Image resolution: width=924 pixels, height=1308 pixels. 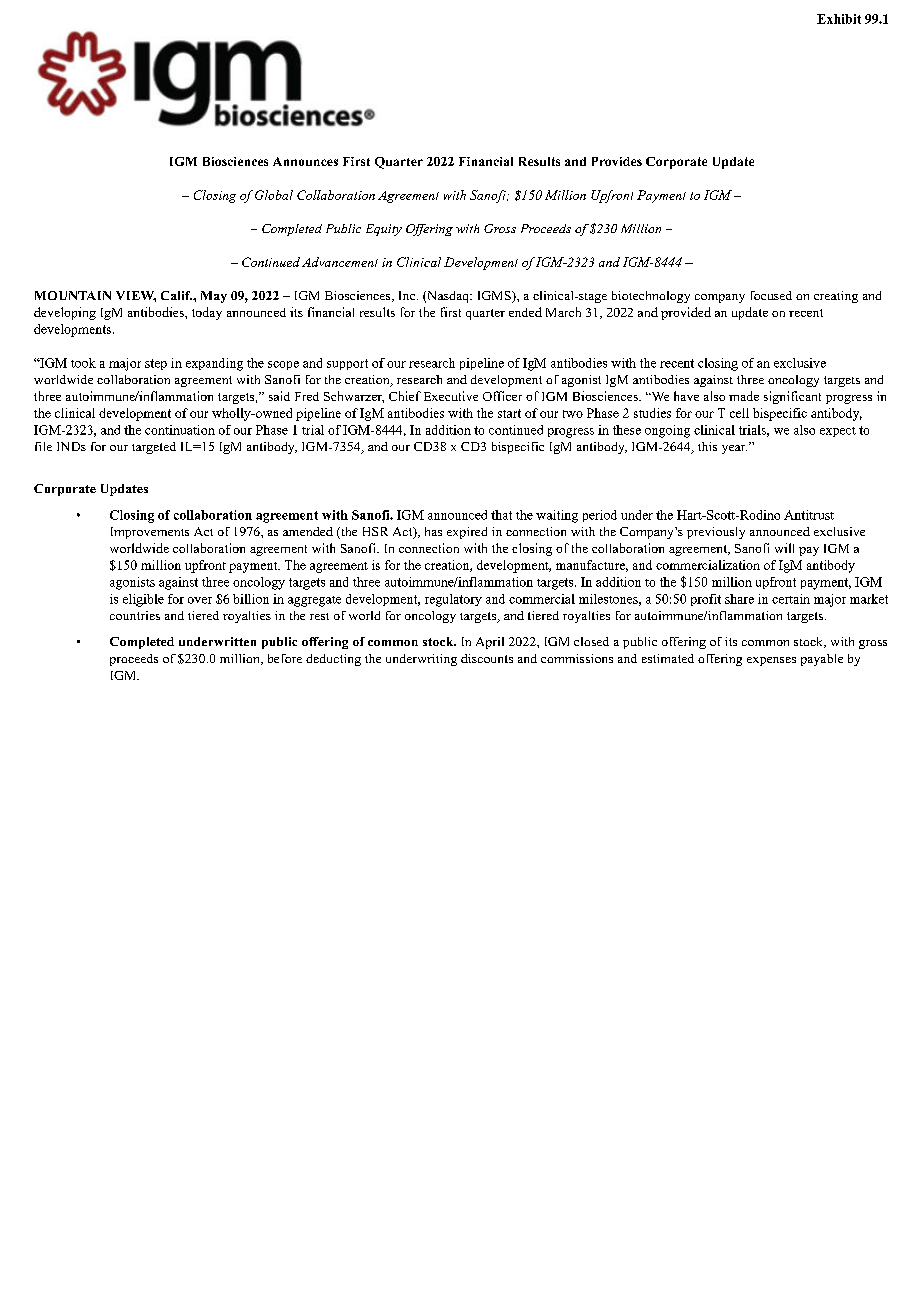 What do you see at coordinates (501, 515) in the screenshot?
I see `that` at bounding box center [501, 515].
